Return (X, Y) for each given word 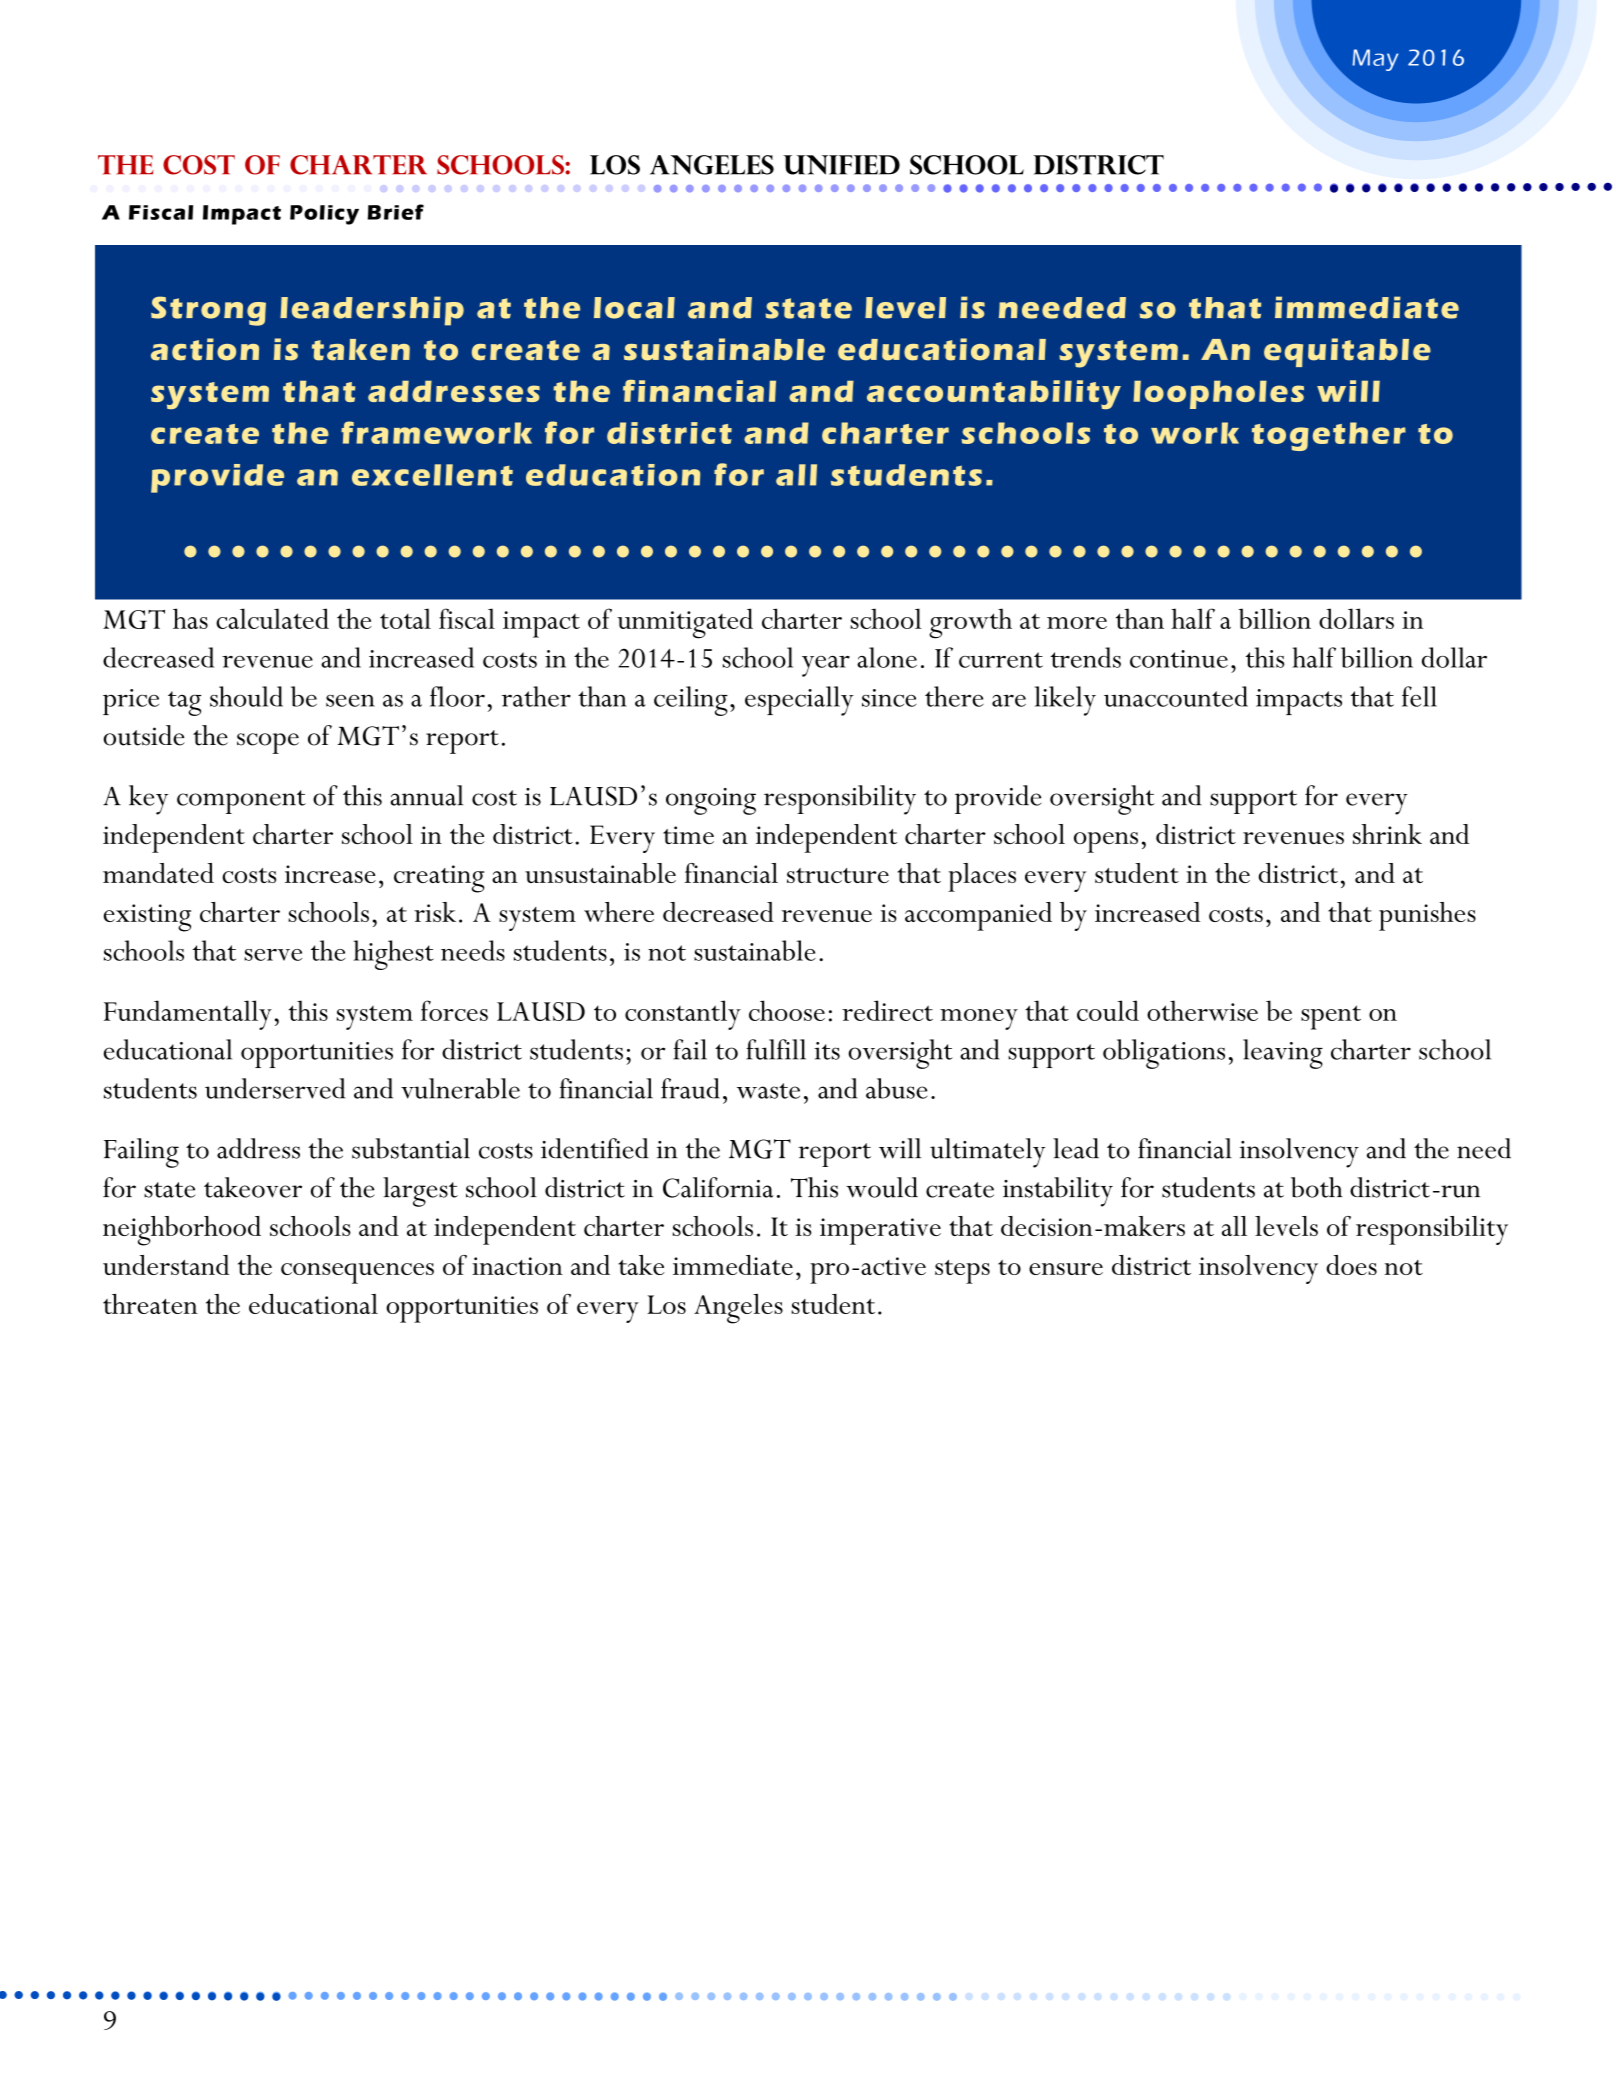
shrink (1387, 834)
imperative (880, 1231)
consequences (357, 1273)
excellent (432, 475)
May (1375, 60)
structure (838, 875)
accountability (994, 394)
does (1351, 1265)
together (1329, 436)
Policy (324, 215)
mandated (158, 873)
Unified (841, 165)
